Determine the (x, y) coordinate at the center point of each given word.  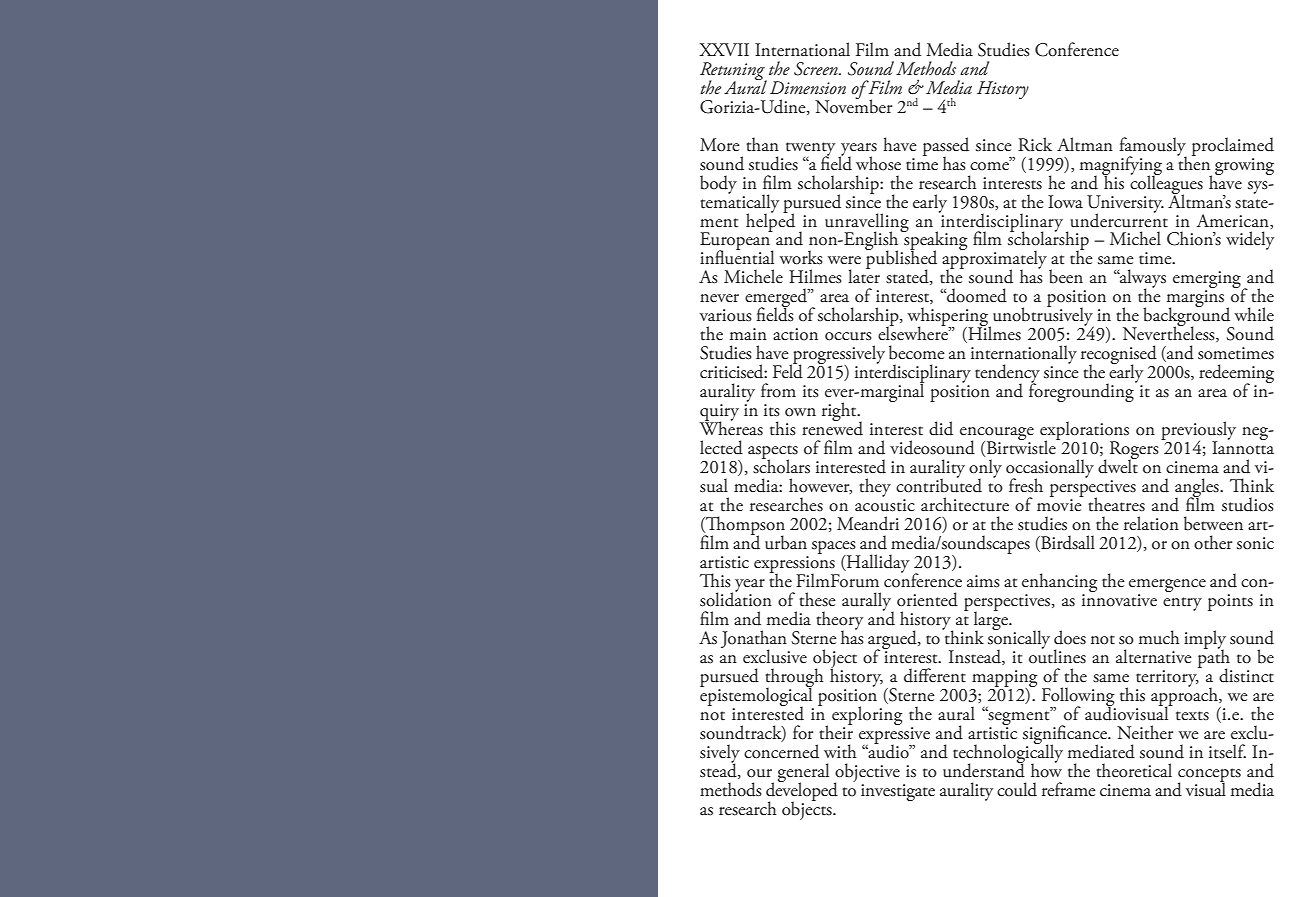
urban (786, 542)
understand (984, 769)
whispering (949, 318)
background (1188, 317)
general (803, 774)
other (1213, 542)
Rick (1035, 144)
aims (983, 581)
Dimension (808, 87)
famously (1153, 147)
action (795, 334)
